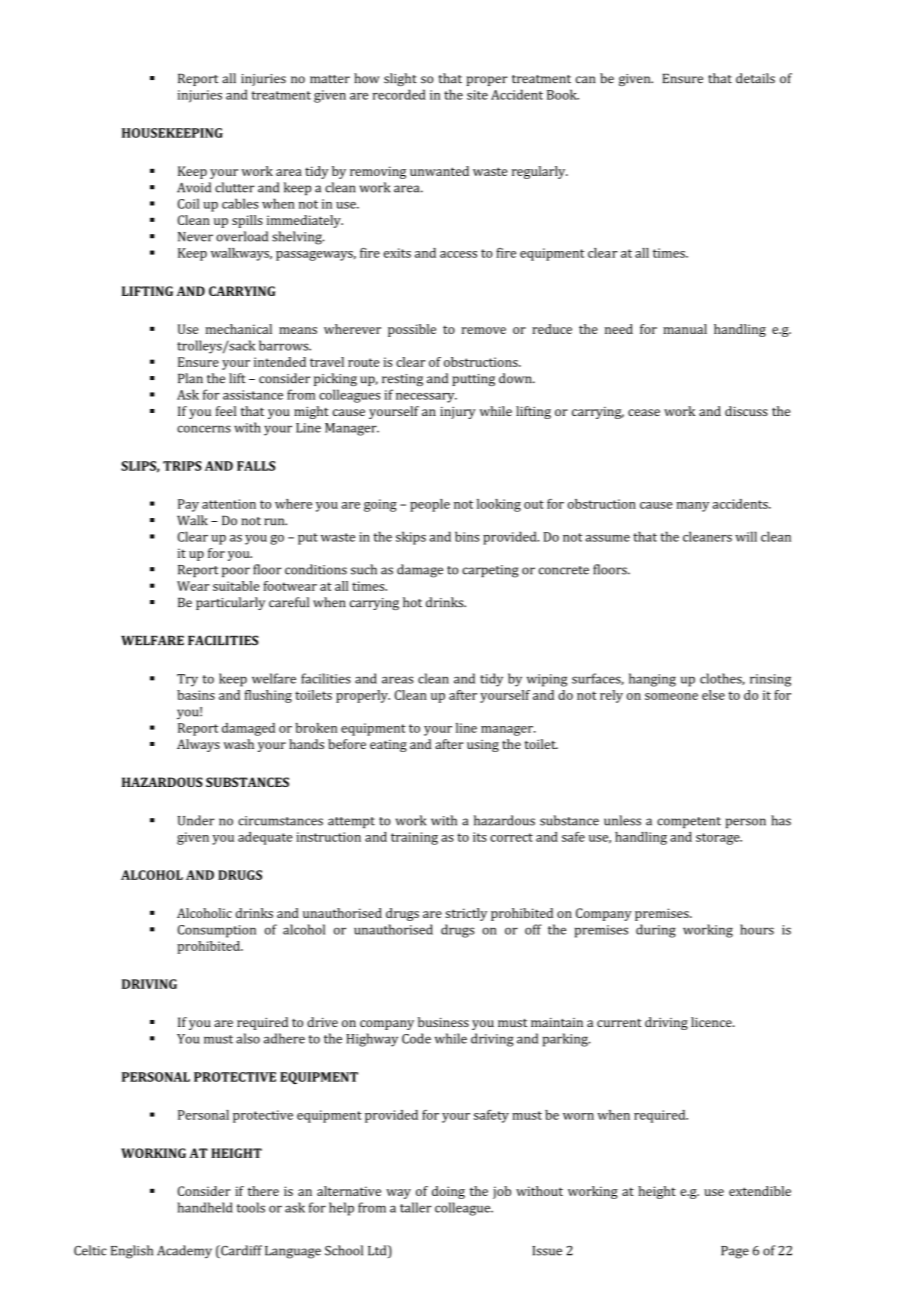  Describe the element at coordinates (430, 505) in the screenshot. I see `people` at that location.
